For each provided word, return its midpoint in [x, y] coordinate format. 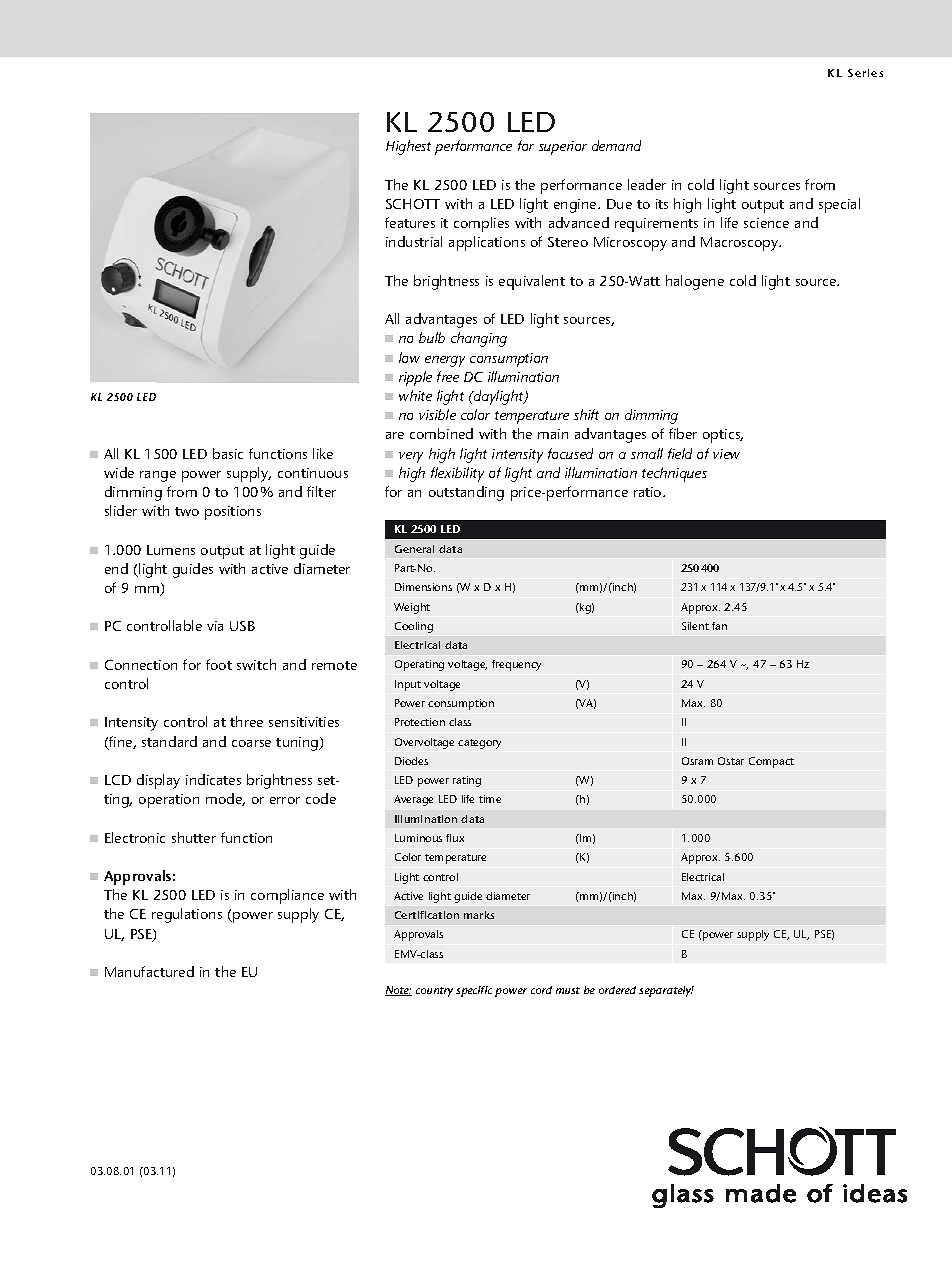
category [479, 744]
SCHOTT [413, 204]
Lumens [171, 550]
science [766, 223]
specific [474, 991]
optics [723, 436]
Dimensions [423, 587]
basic [228, 453]
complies [481, 224]
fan [719, 626]
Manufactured [149, 971]
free [448, 376]
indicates [213, 779]
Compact [771, 762]
